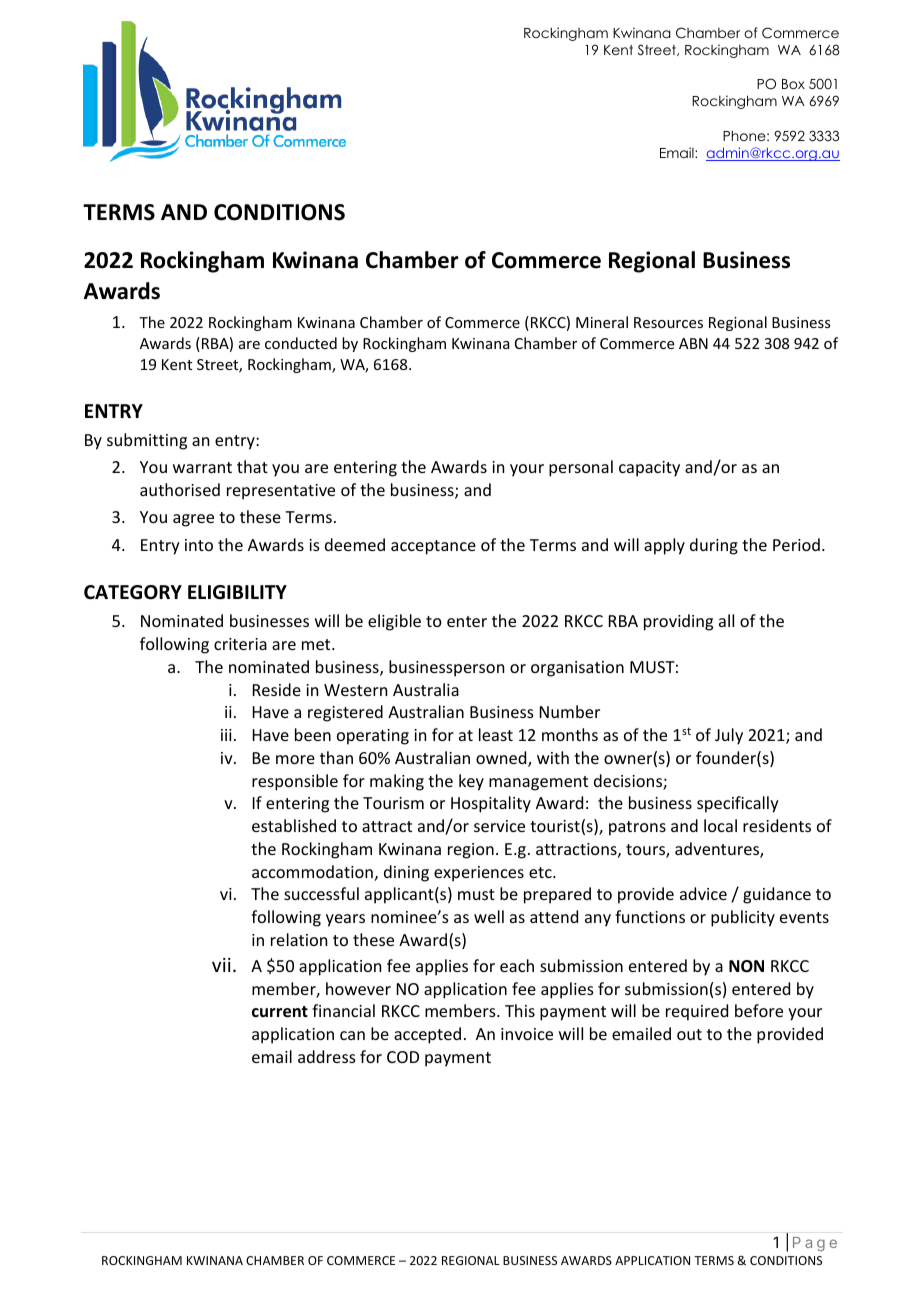 This screenshot has height=1308, width=924. Describe the element at coordinates (714, 546) in the screenshot. I see `during` at that location.
